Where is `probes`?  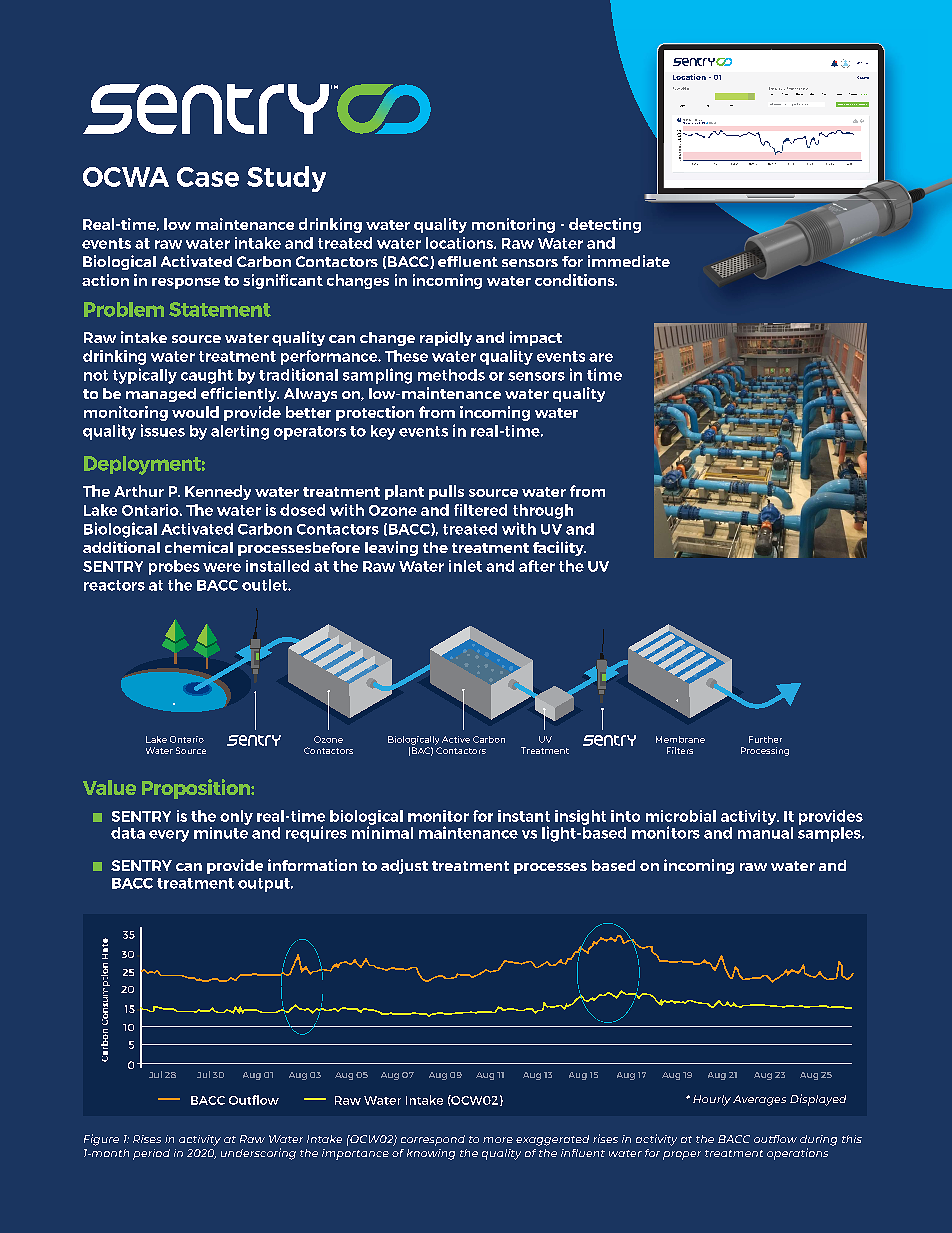 probes is located at coordinates (174, 567).
